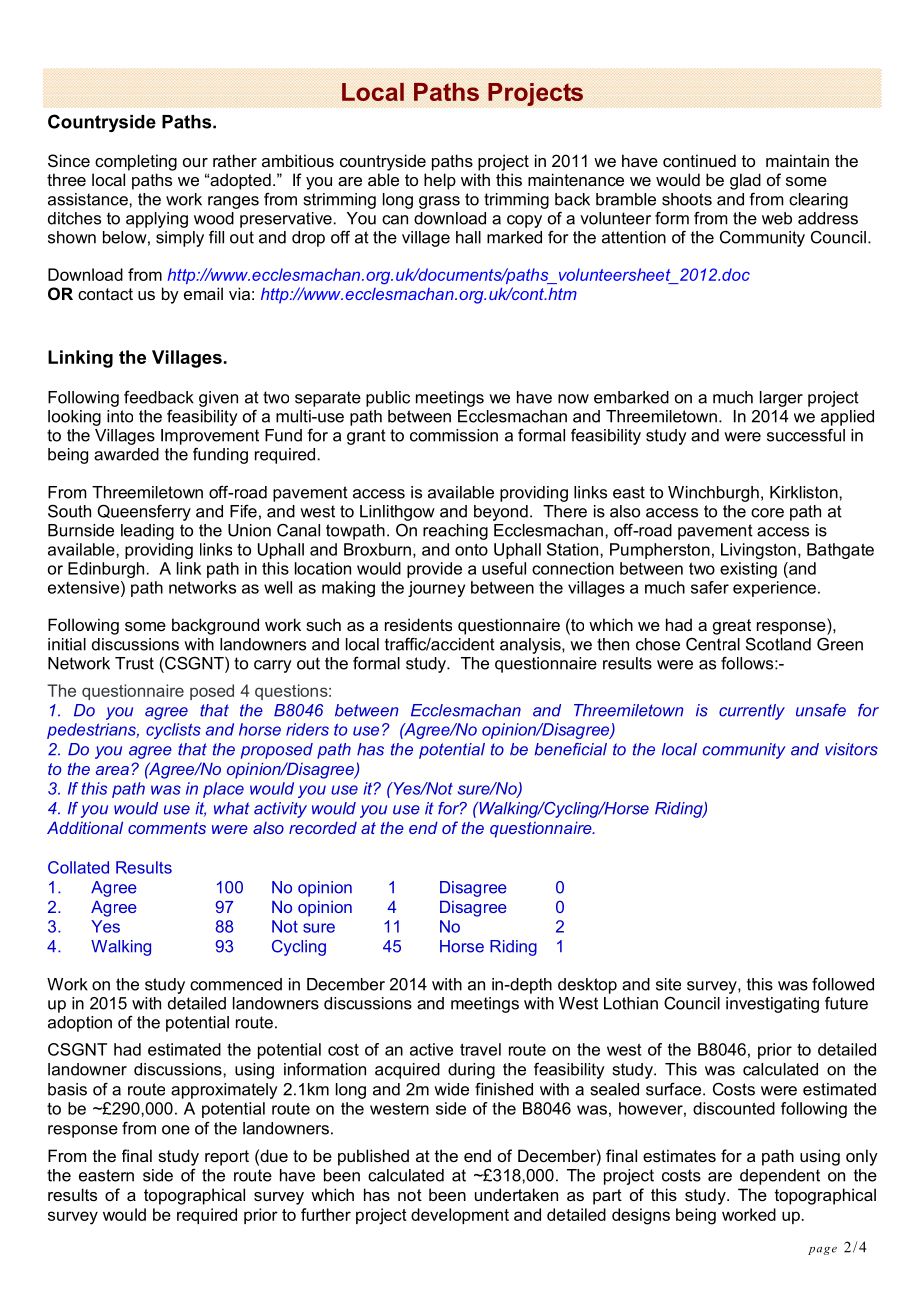 The image size is (924, 1308). I want to click on applying, so click(157, 220).
